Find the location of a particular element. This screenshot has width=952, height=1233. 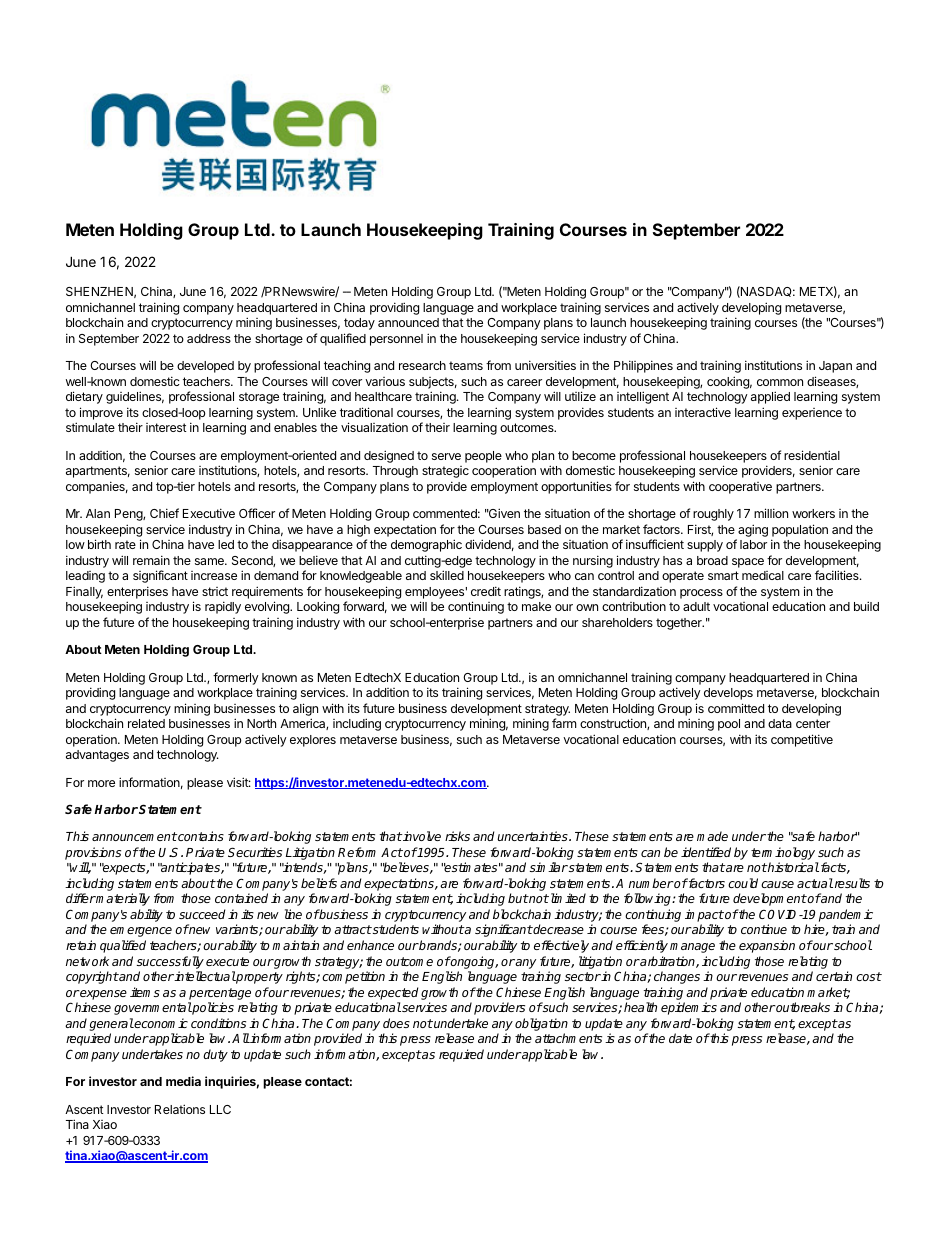

address is located at coordinates (209, 338).
